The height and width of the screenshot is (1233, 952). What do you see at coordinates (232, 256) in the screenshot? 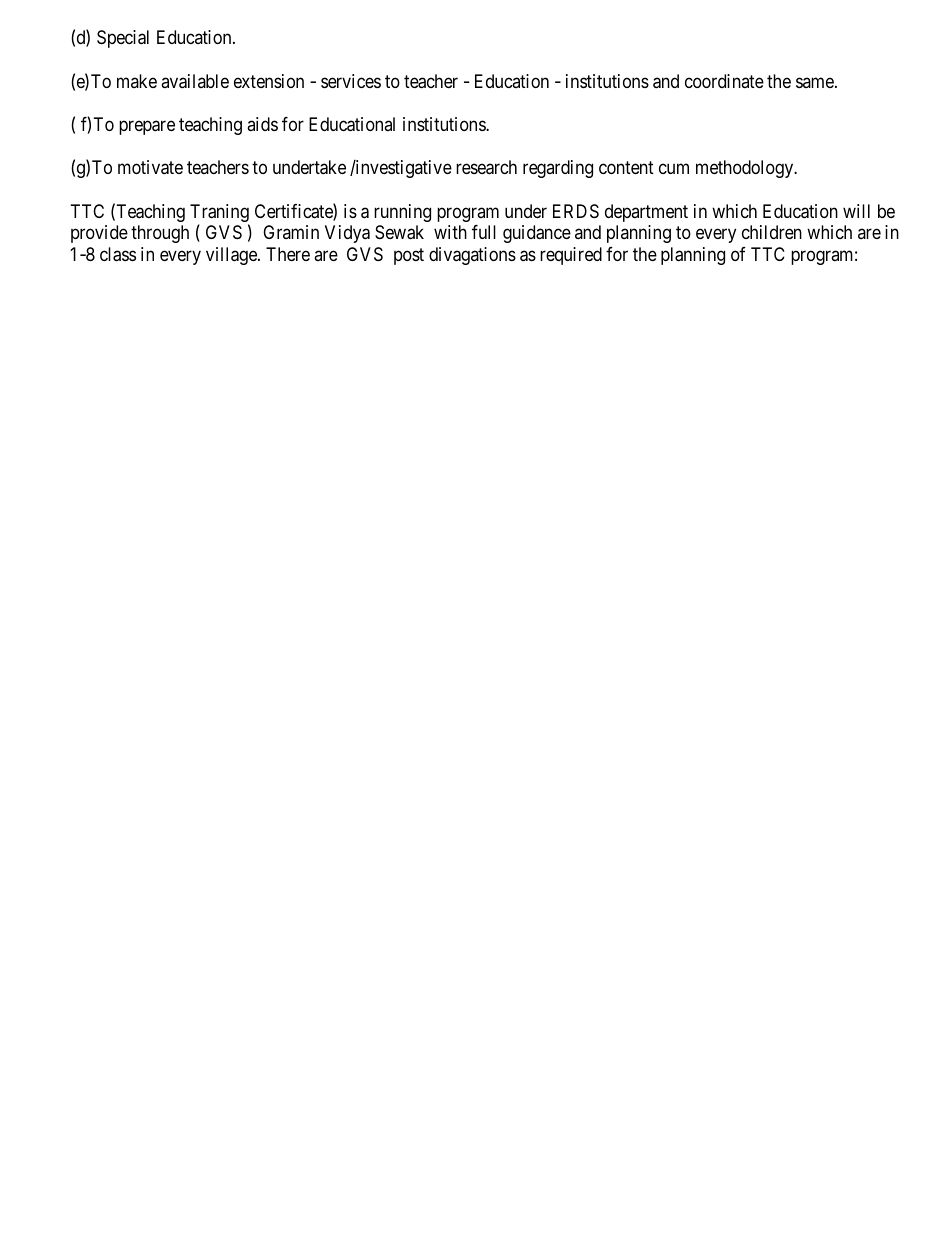
I see `village` at bounding box center [232, 256].
